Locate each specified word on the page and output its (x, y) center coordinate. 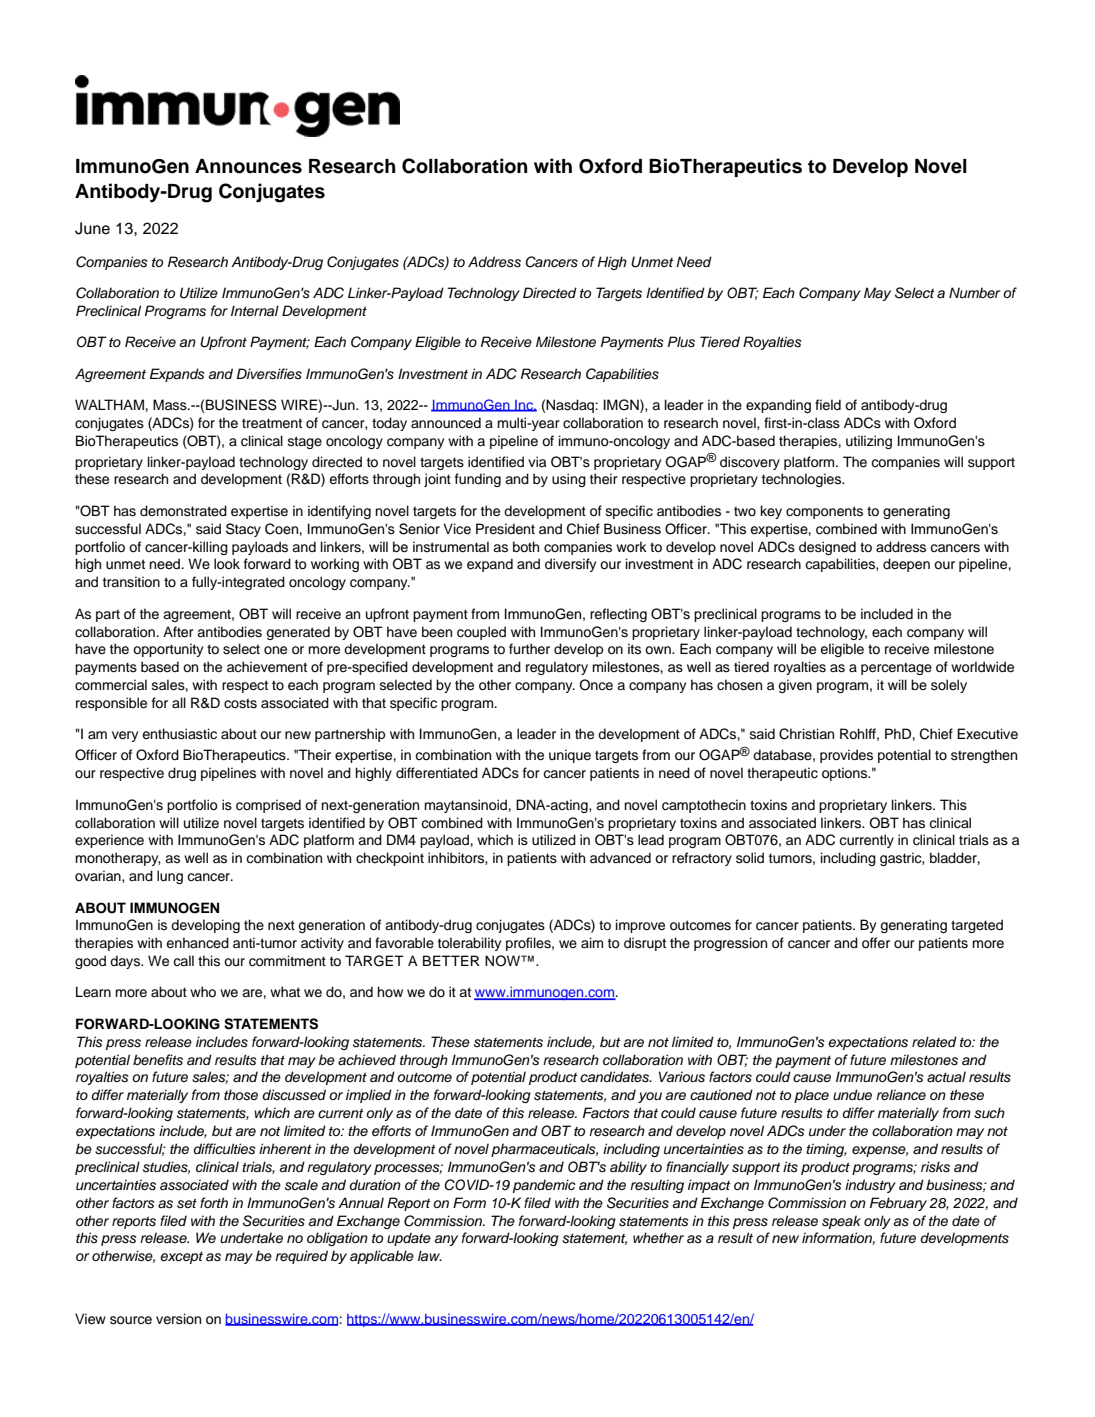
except (181, 1258)
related (934, 1041)
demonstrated (183, 511)
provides (846, 756)
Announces (248, 166)
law (430, 1255)
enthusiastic (179, 734)
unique (570, 756)
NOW (504, 961)
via (537, 461)
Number (975, 292)
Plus (681, 342)
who (203, 992)
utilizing (869, 442)
